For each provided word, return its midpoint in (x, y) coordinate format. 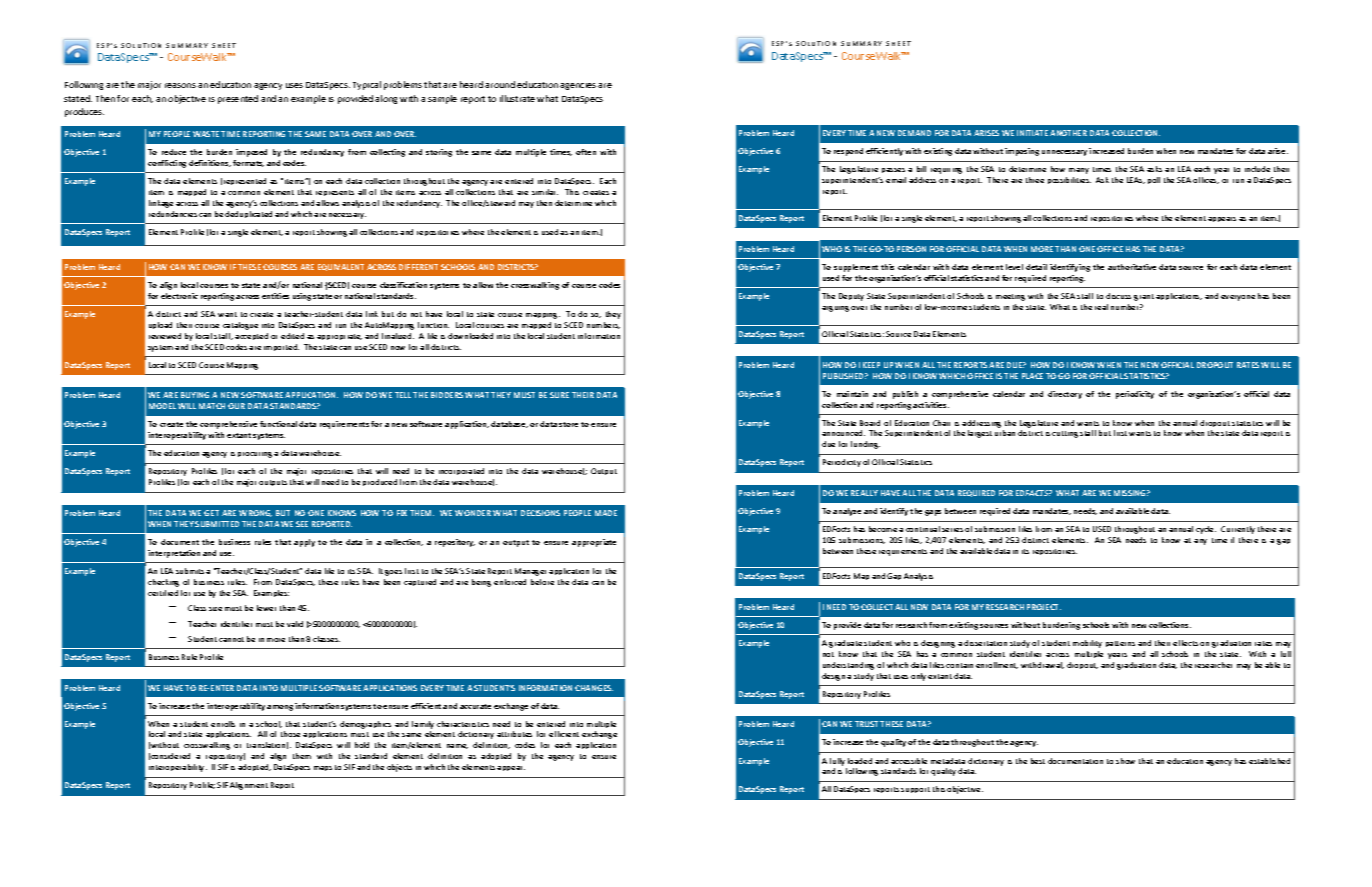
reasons (180, 85)
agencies (578, 86)
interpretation (174, 554)
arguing (835, 309)
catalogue (240, 326)
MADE (606, 513)
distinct (1035, 540)
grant (1144, 297)
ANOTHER (1068, 133)
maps (323, 768)
